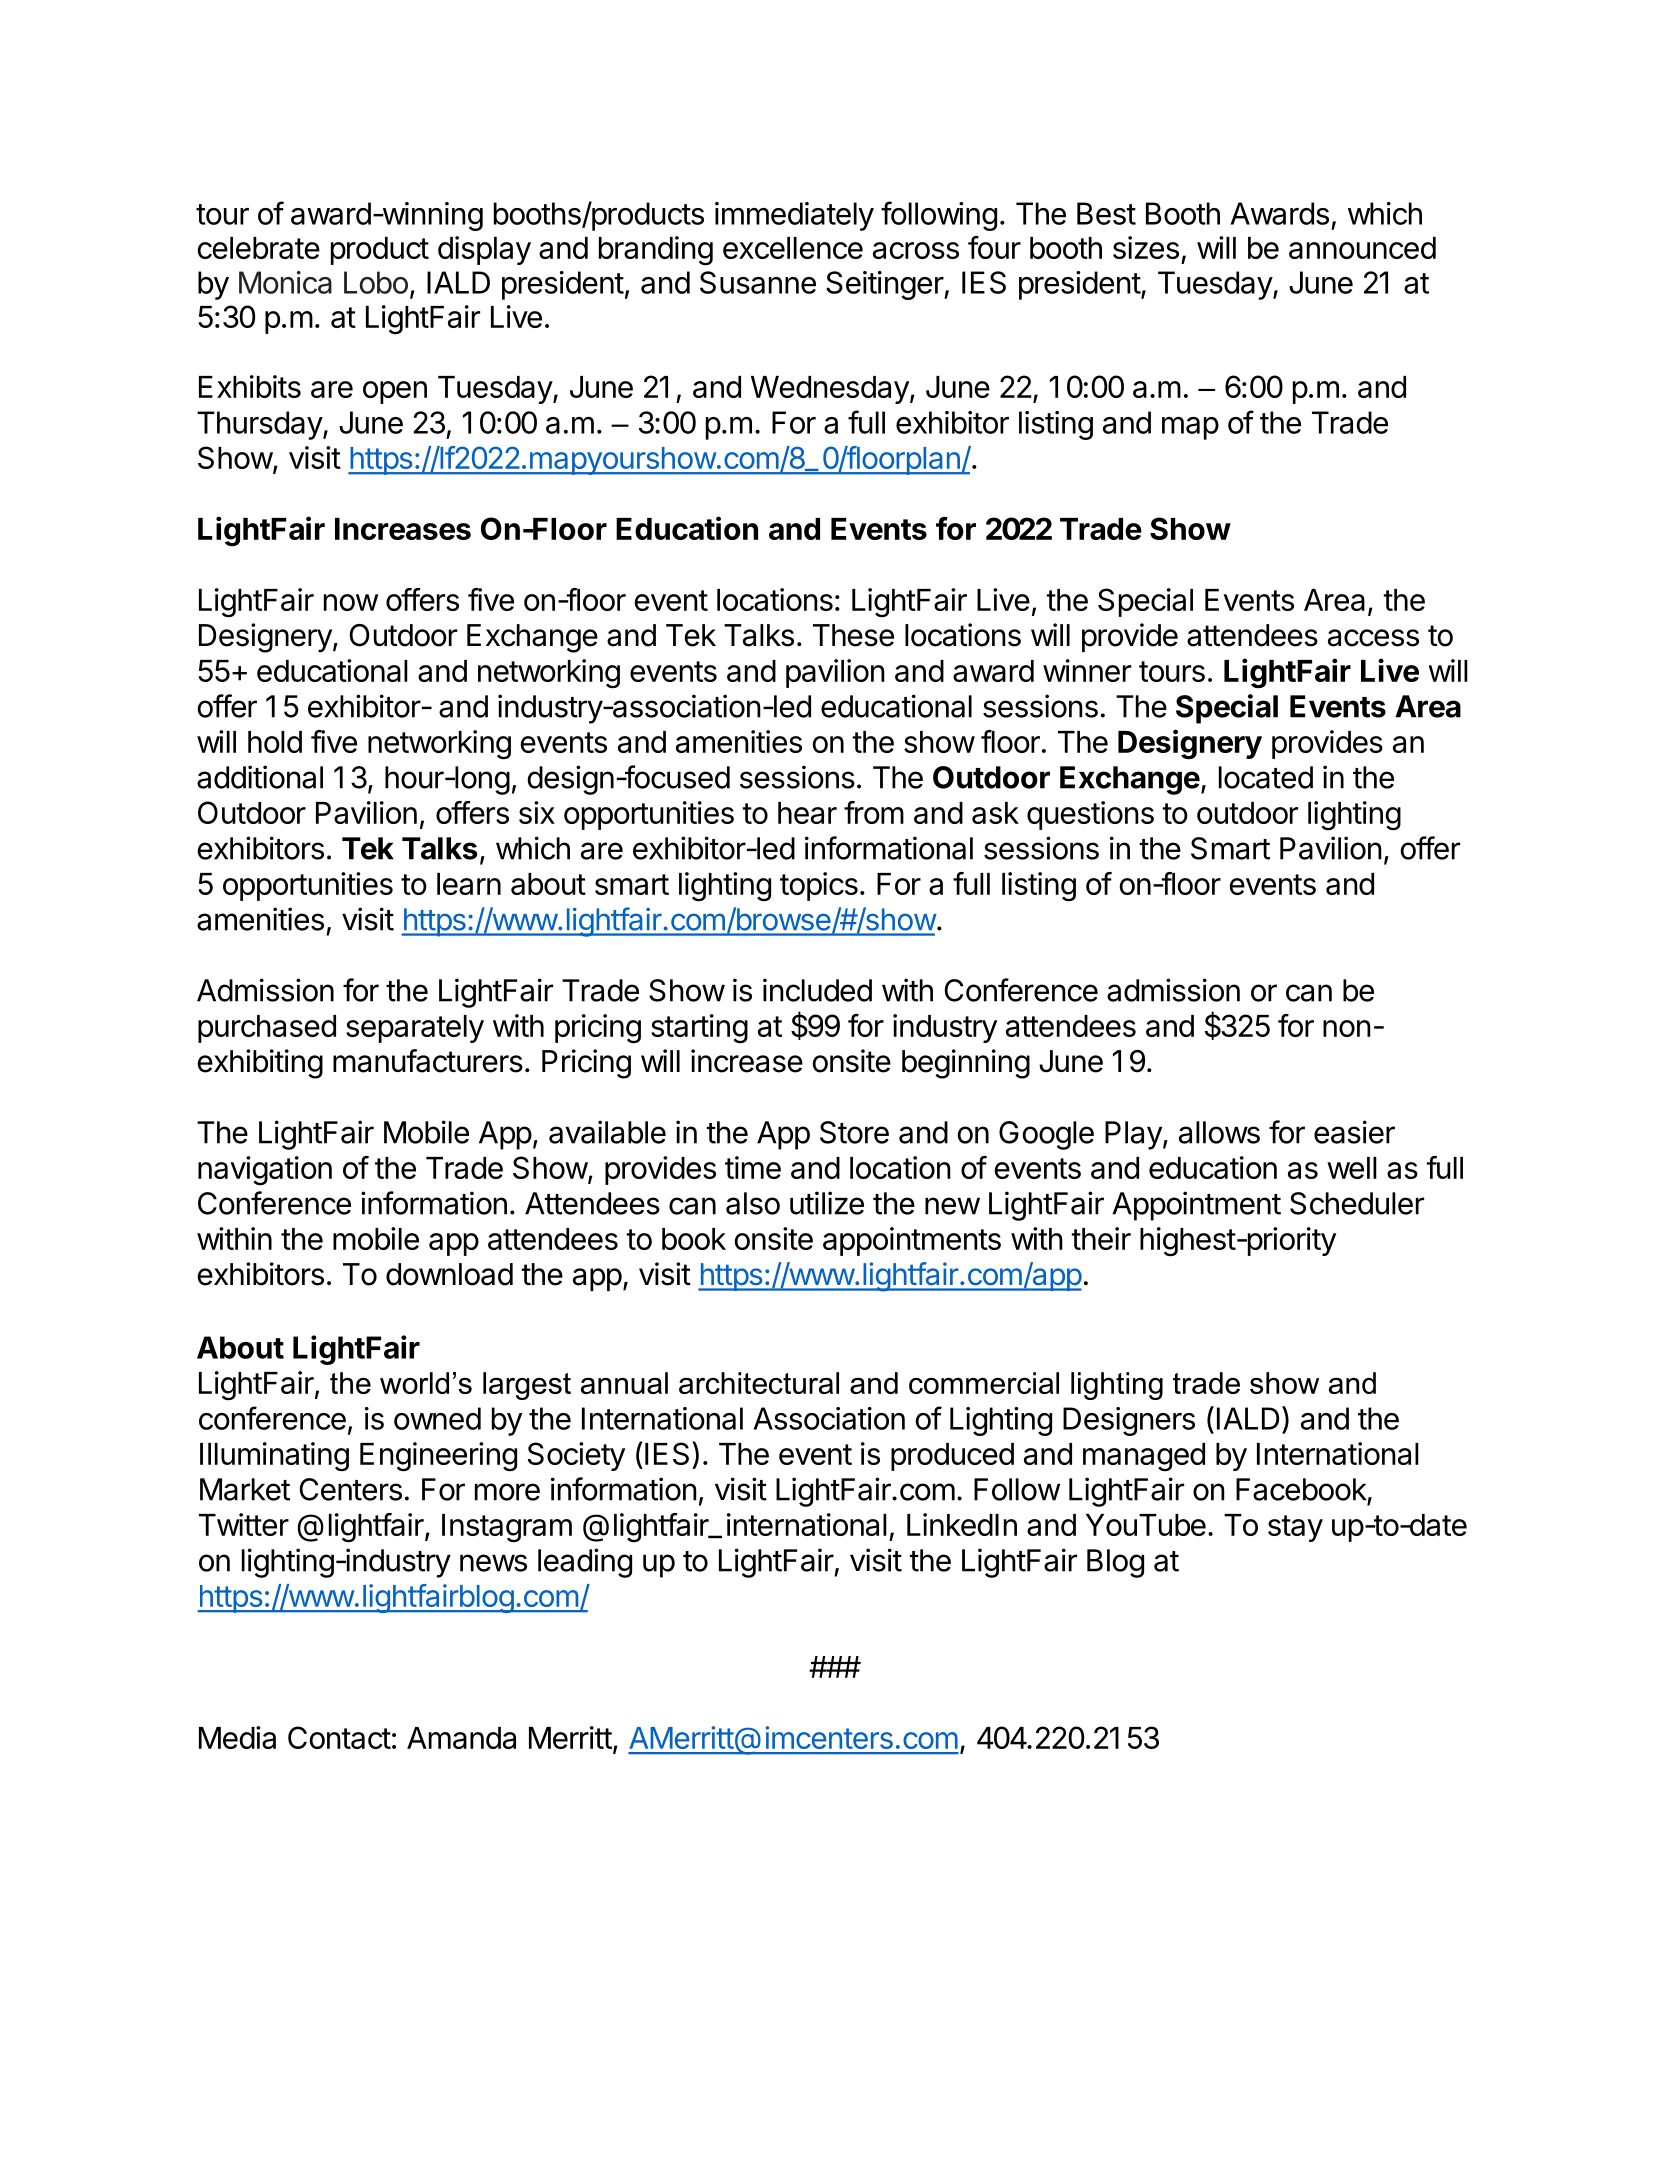 The height and width of the image is (2159, 1668). What do you see at coordinates (1219, 1132) in the image?
I see `allows` at bounding box center [1219, 1132].
